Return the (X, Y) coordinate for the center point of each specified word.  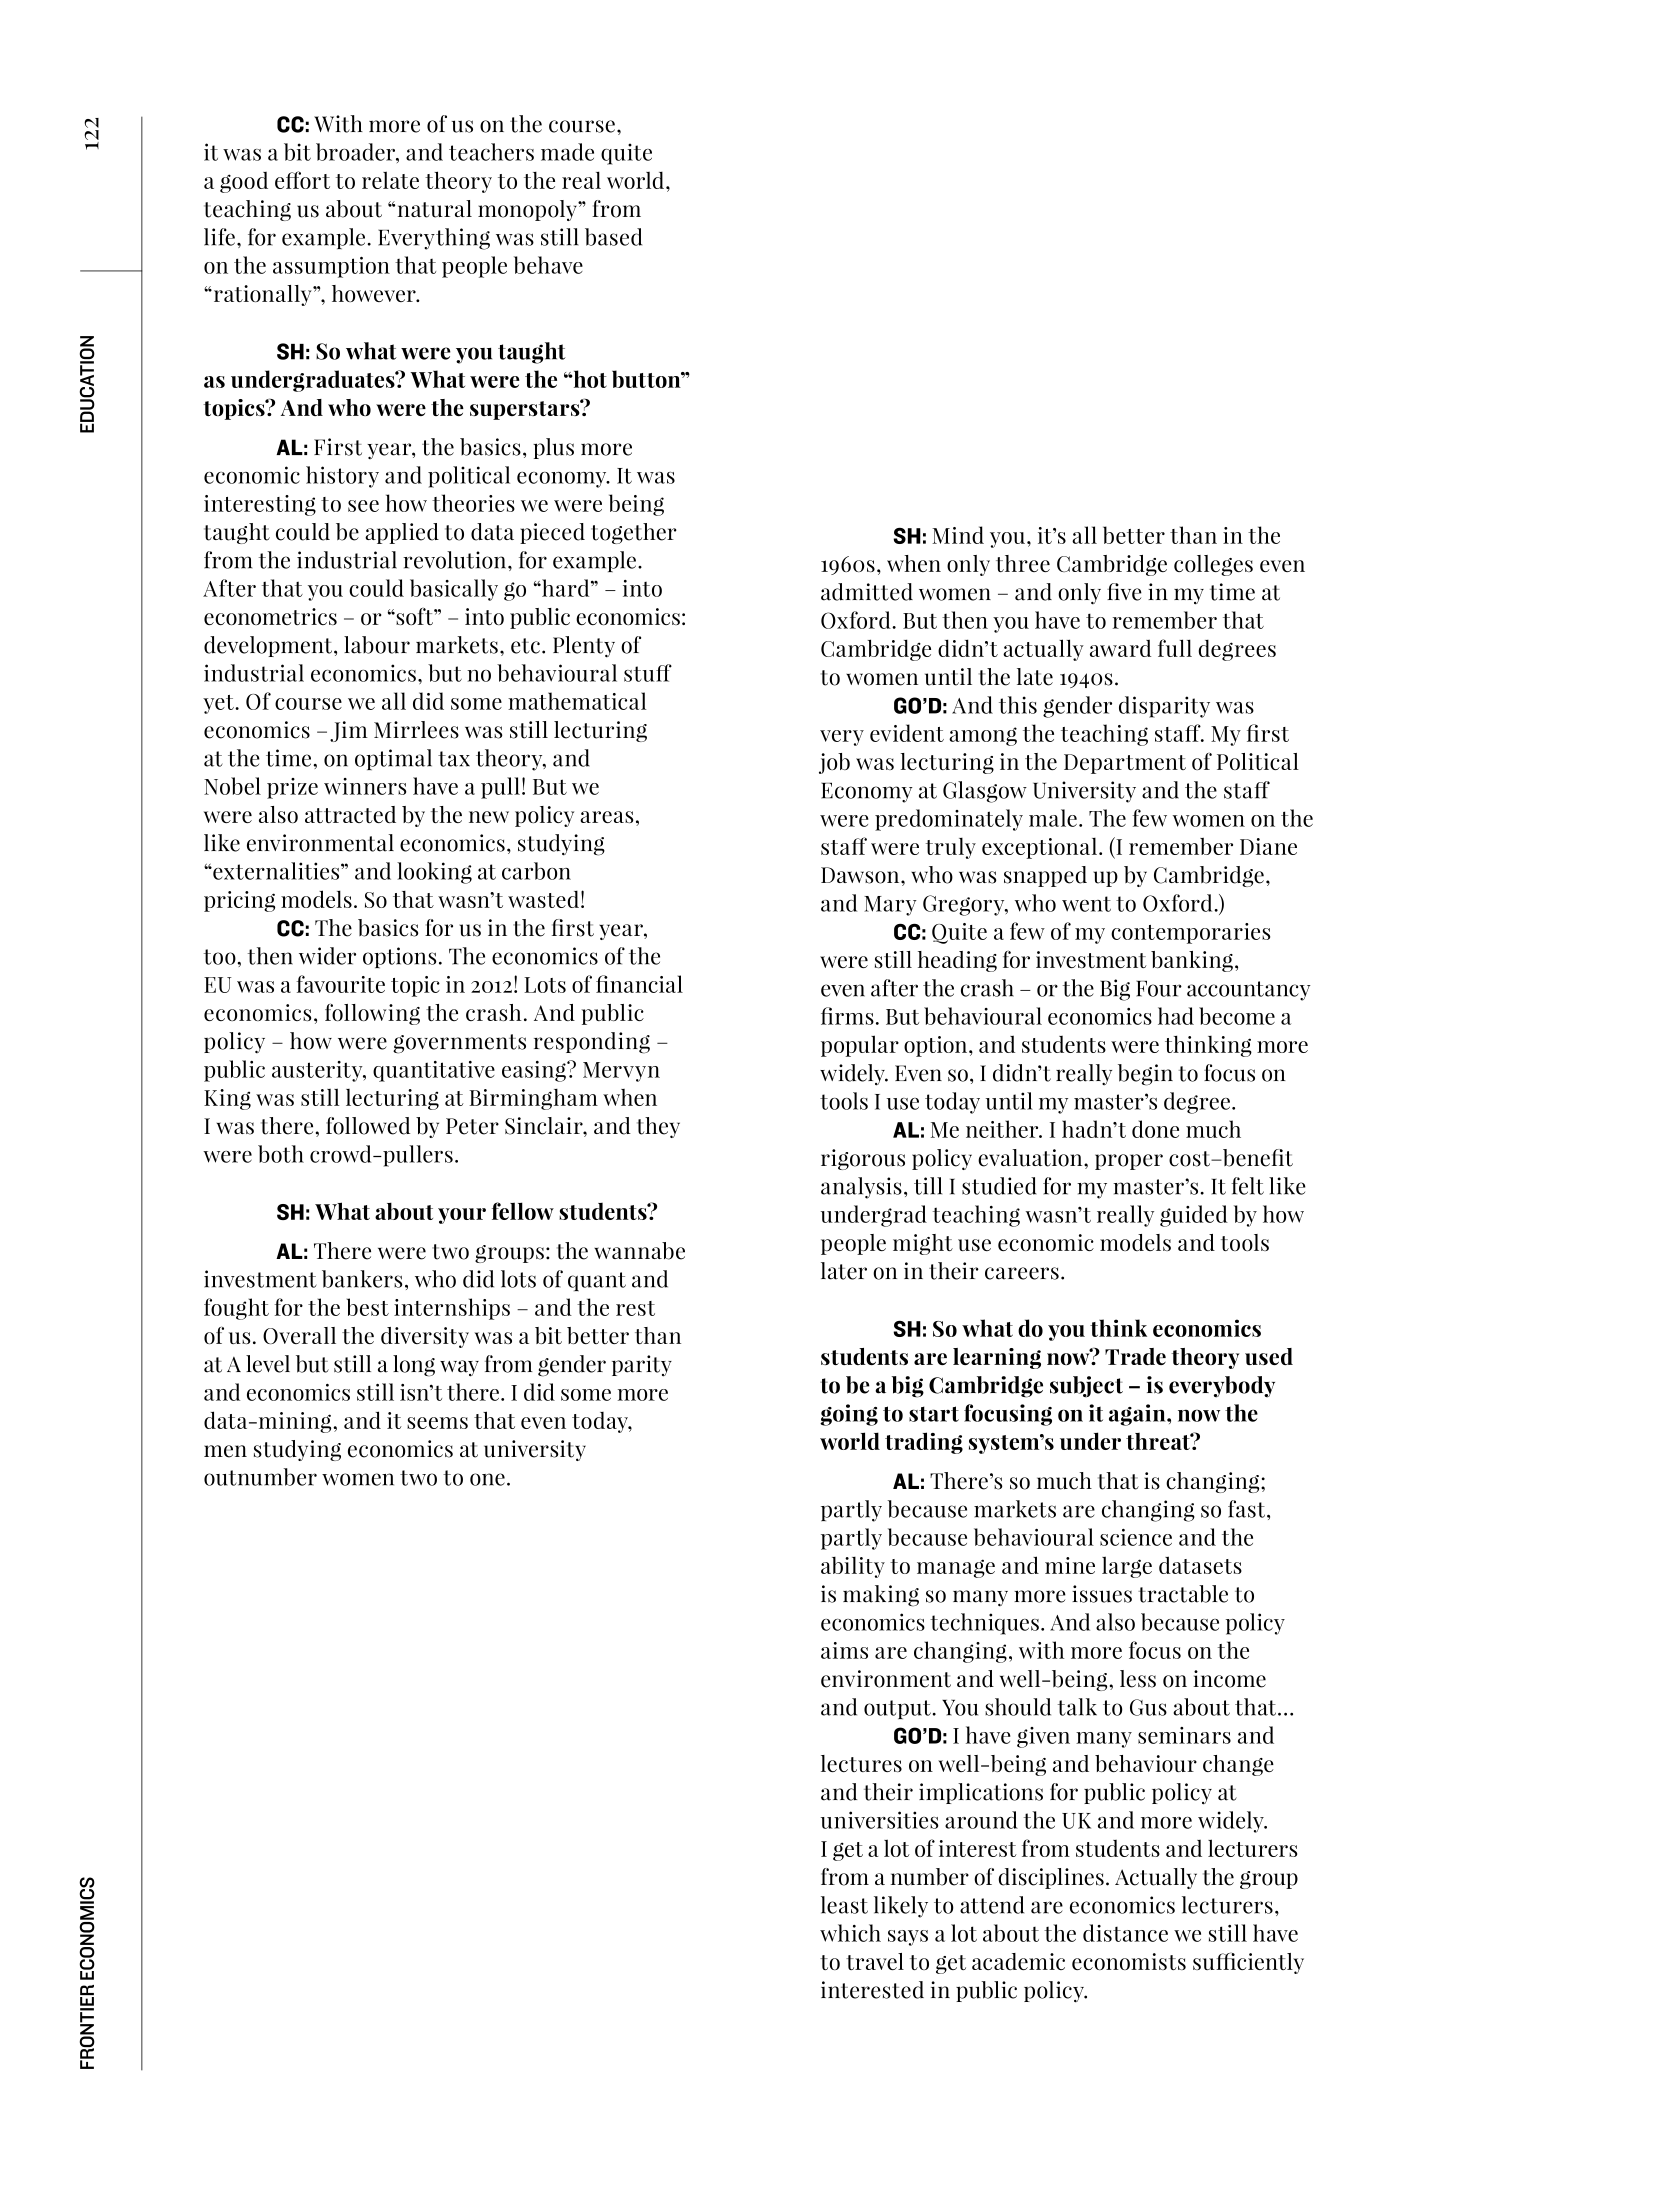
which (850, 1933)
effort (302, 180)
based (613, 237)
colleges (1213, 565)
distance (1125, 1933)
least (844, 1905)
